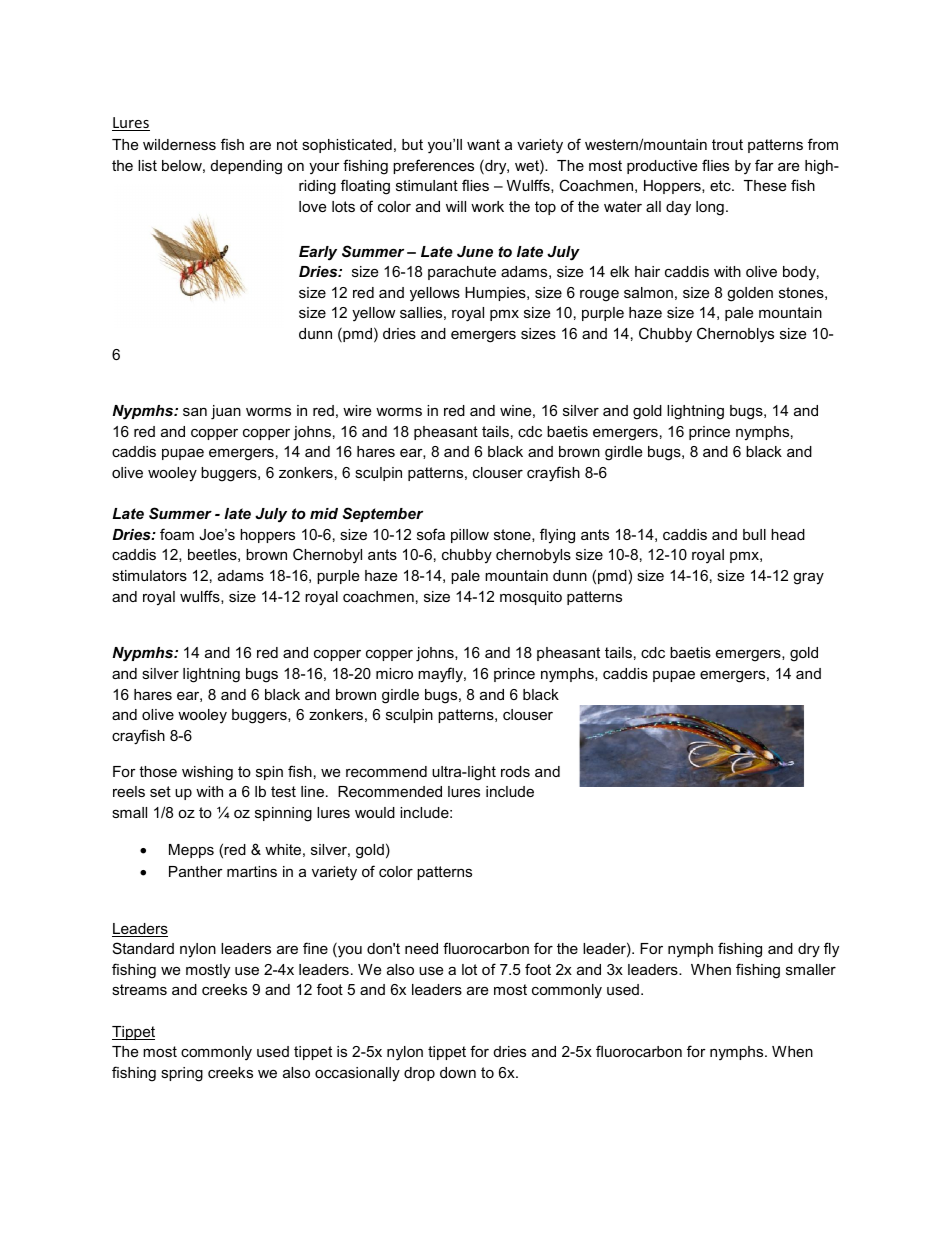 The width and height of the screenshot is (952, 1233). What do you see at coordinates (246, 167) in the screenshot?
I see `depending` at bounding box center [246, 167].
